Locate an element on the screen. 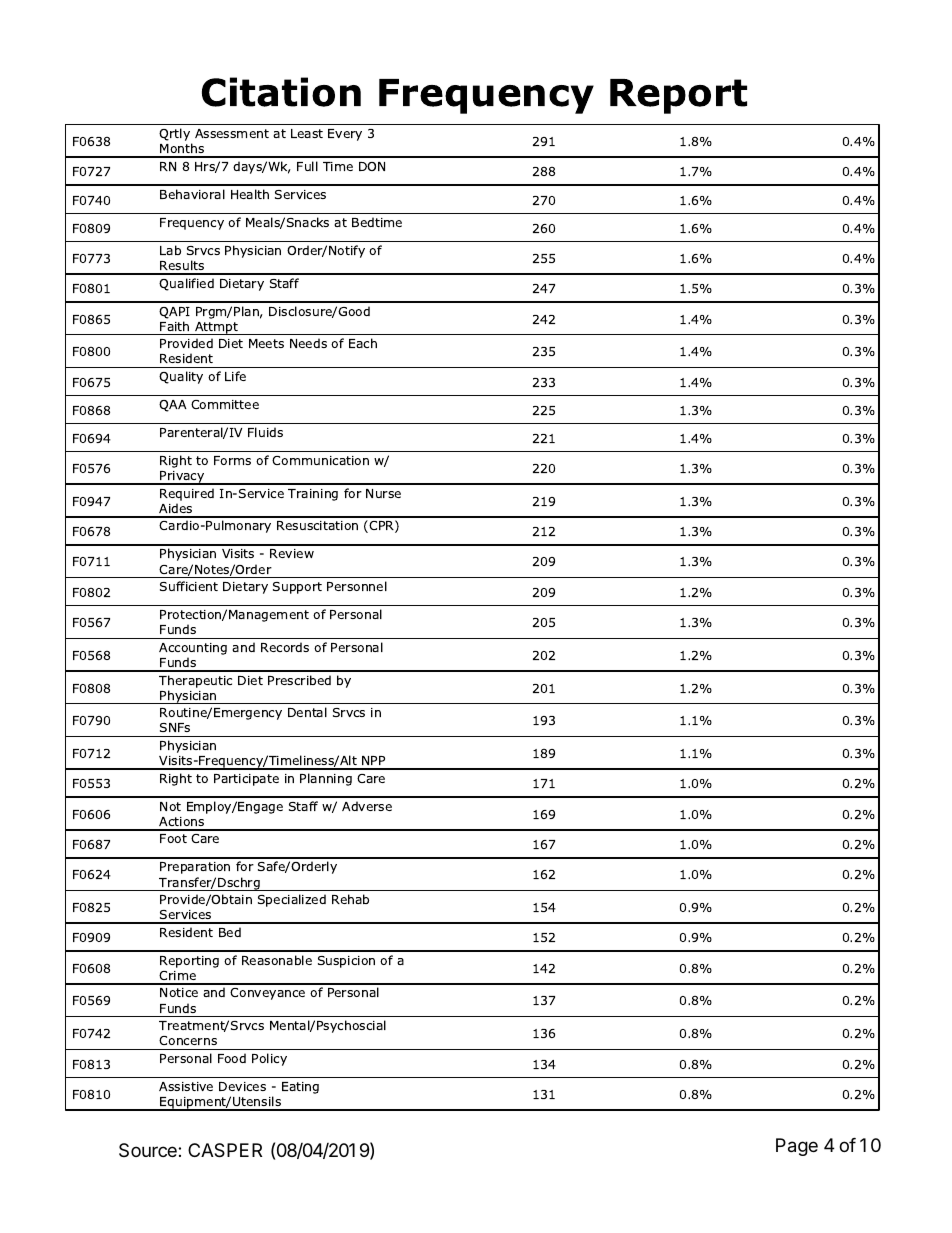  DON is located at coordinates (372, 166).
